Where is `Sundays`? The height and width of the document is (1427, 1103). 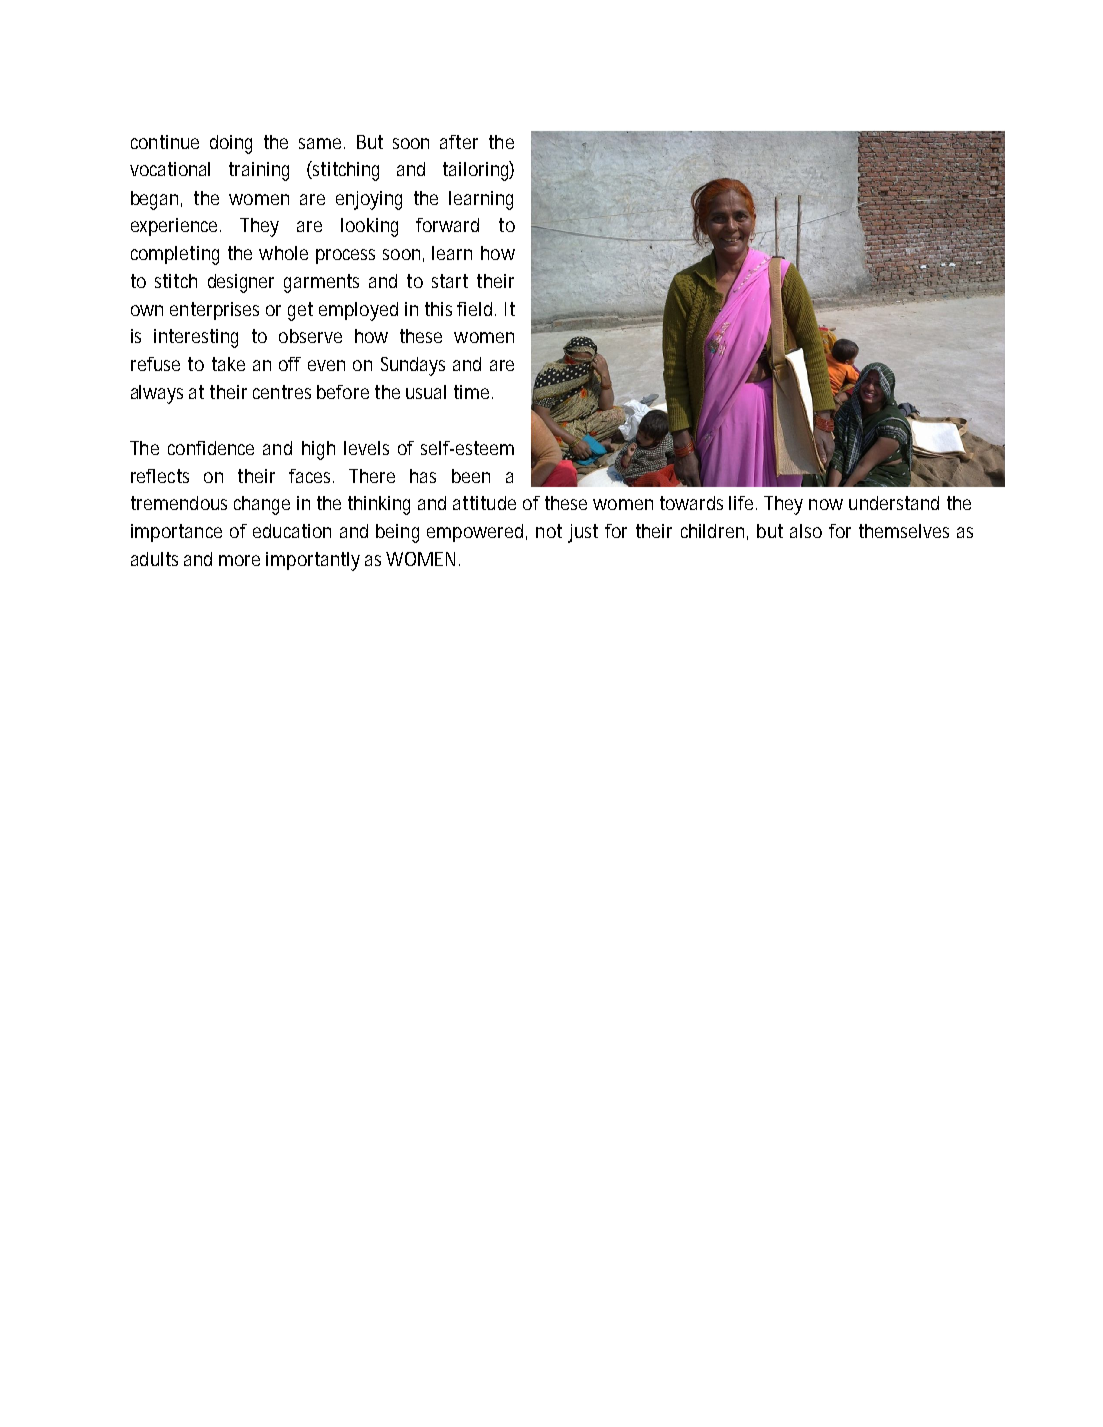 Sundays is located at coordinates (413, 366).
